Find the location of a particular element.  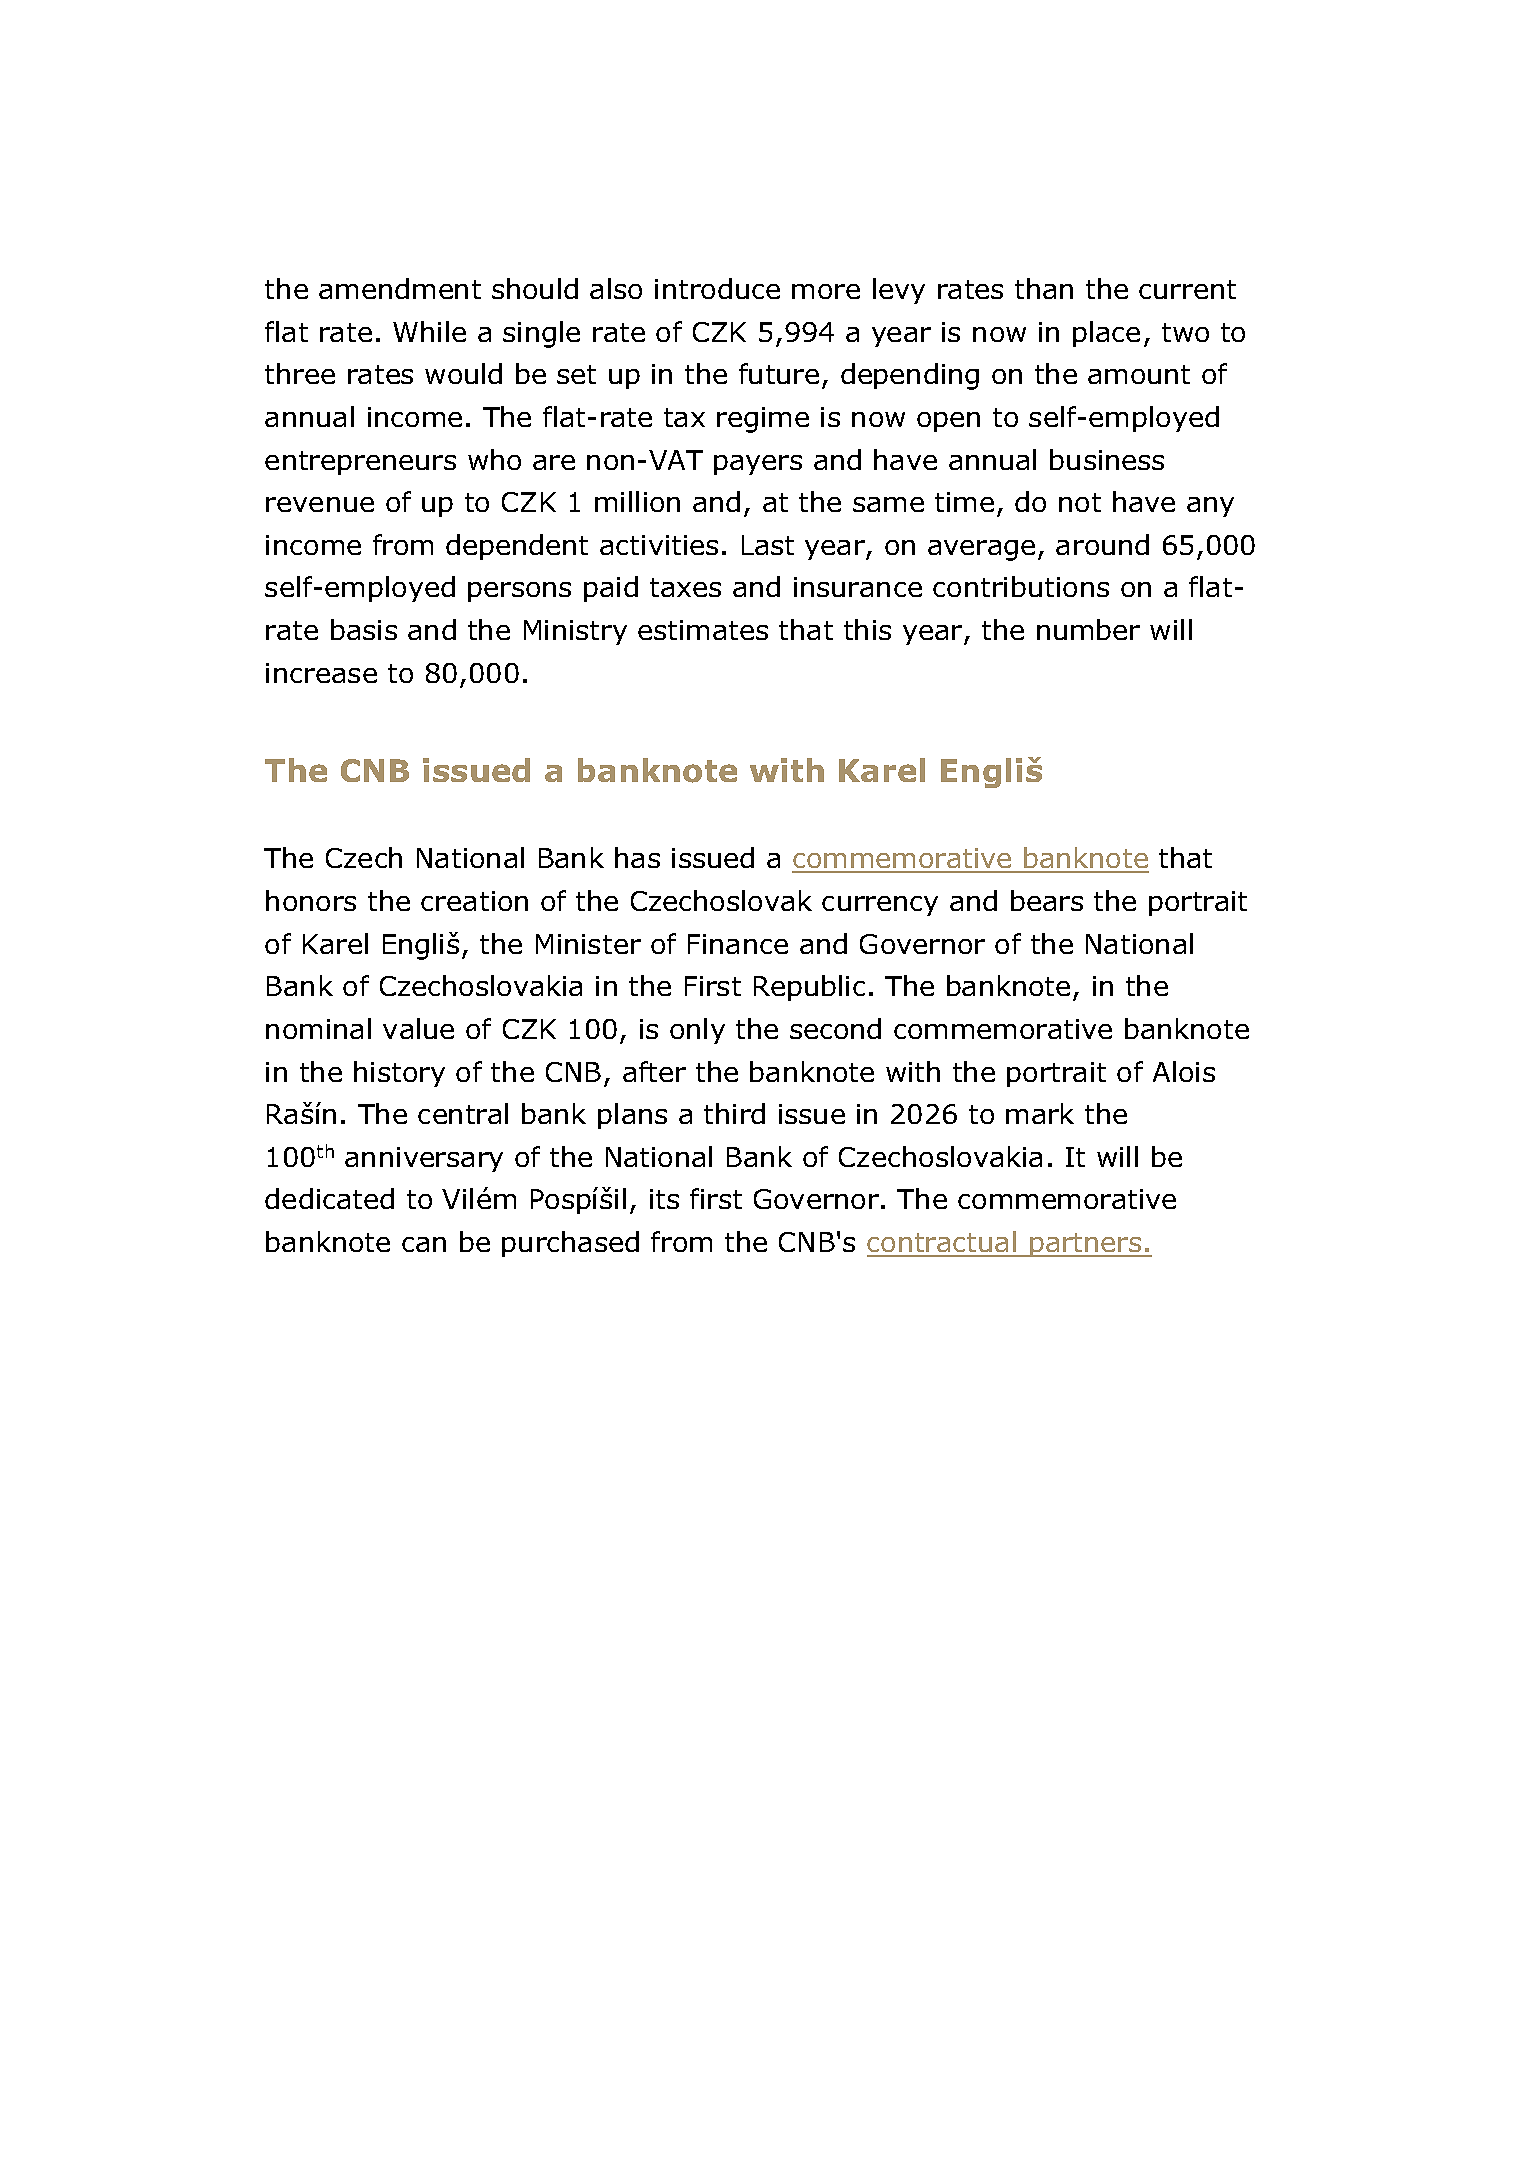

introduce is located at coordinates (717, 288).
